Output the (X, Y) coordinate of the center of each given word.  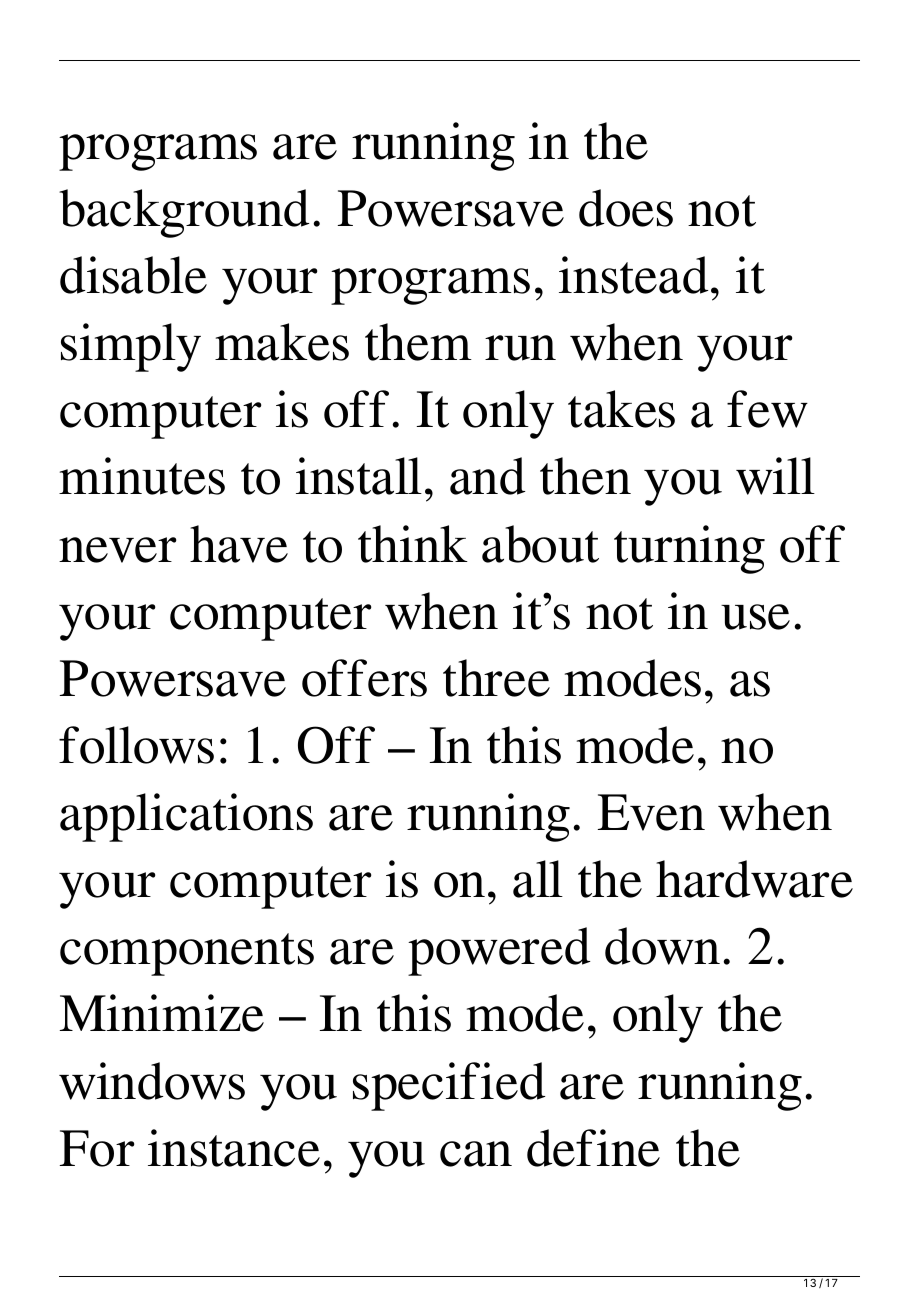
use (755, 617)
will (775, 476)
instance (234, 1148)
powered (499, 951)
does (626, 208)
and (487, 476)
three (496, 678)
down (662, 946)
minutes (142, 476)
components (187, 954)
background (184, 213)
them (418, 342)
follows (136, 745)
